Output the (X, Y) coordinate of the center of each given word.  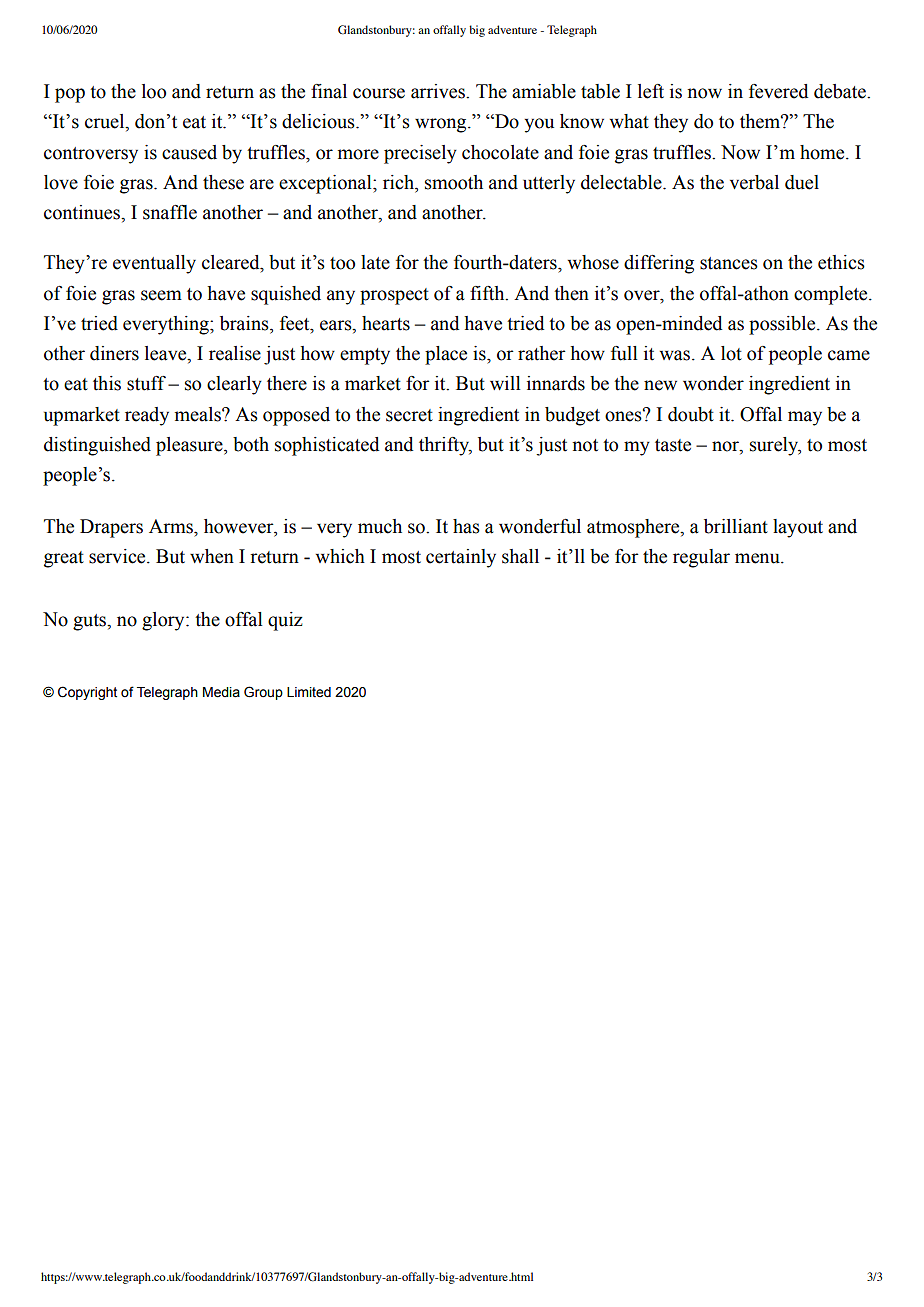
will (505, 383)
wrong (442, 125)
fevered (778, 91)
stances (729, 263)
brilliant (736, 526)
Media (221, 692)
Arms (172, 526)
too (342, 263)
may (805, 418)
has (466, 526)
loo (154, 91)
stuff (146, 383)
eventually (154, 264)
